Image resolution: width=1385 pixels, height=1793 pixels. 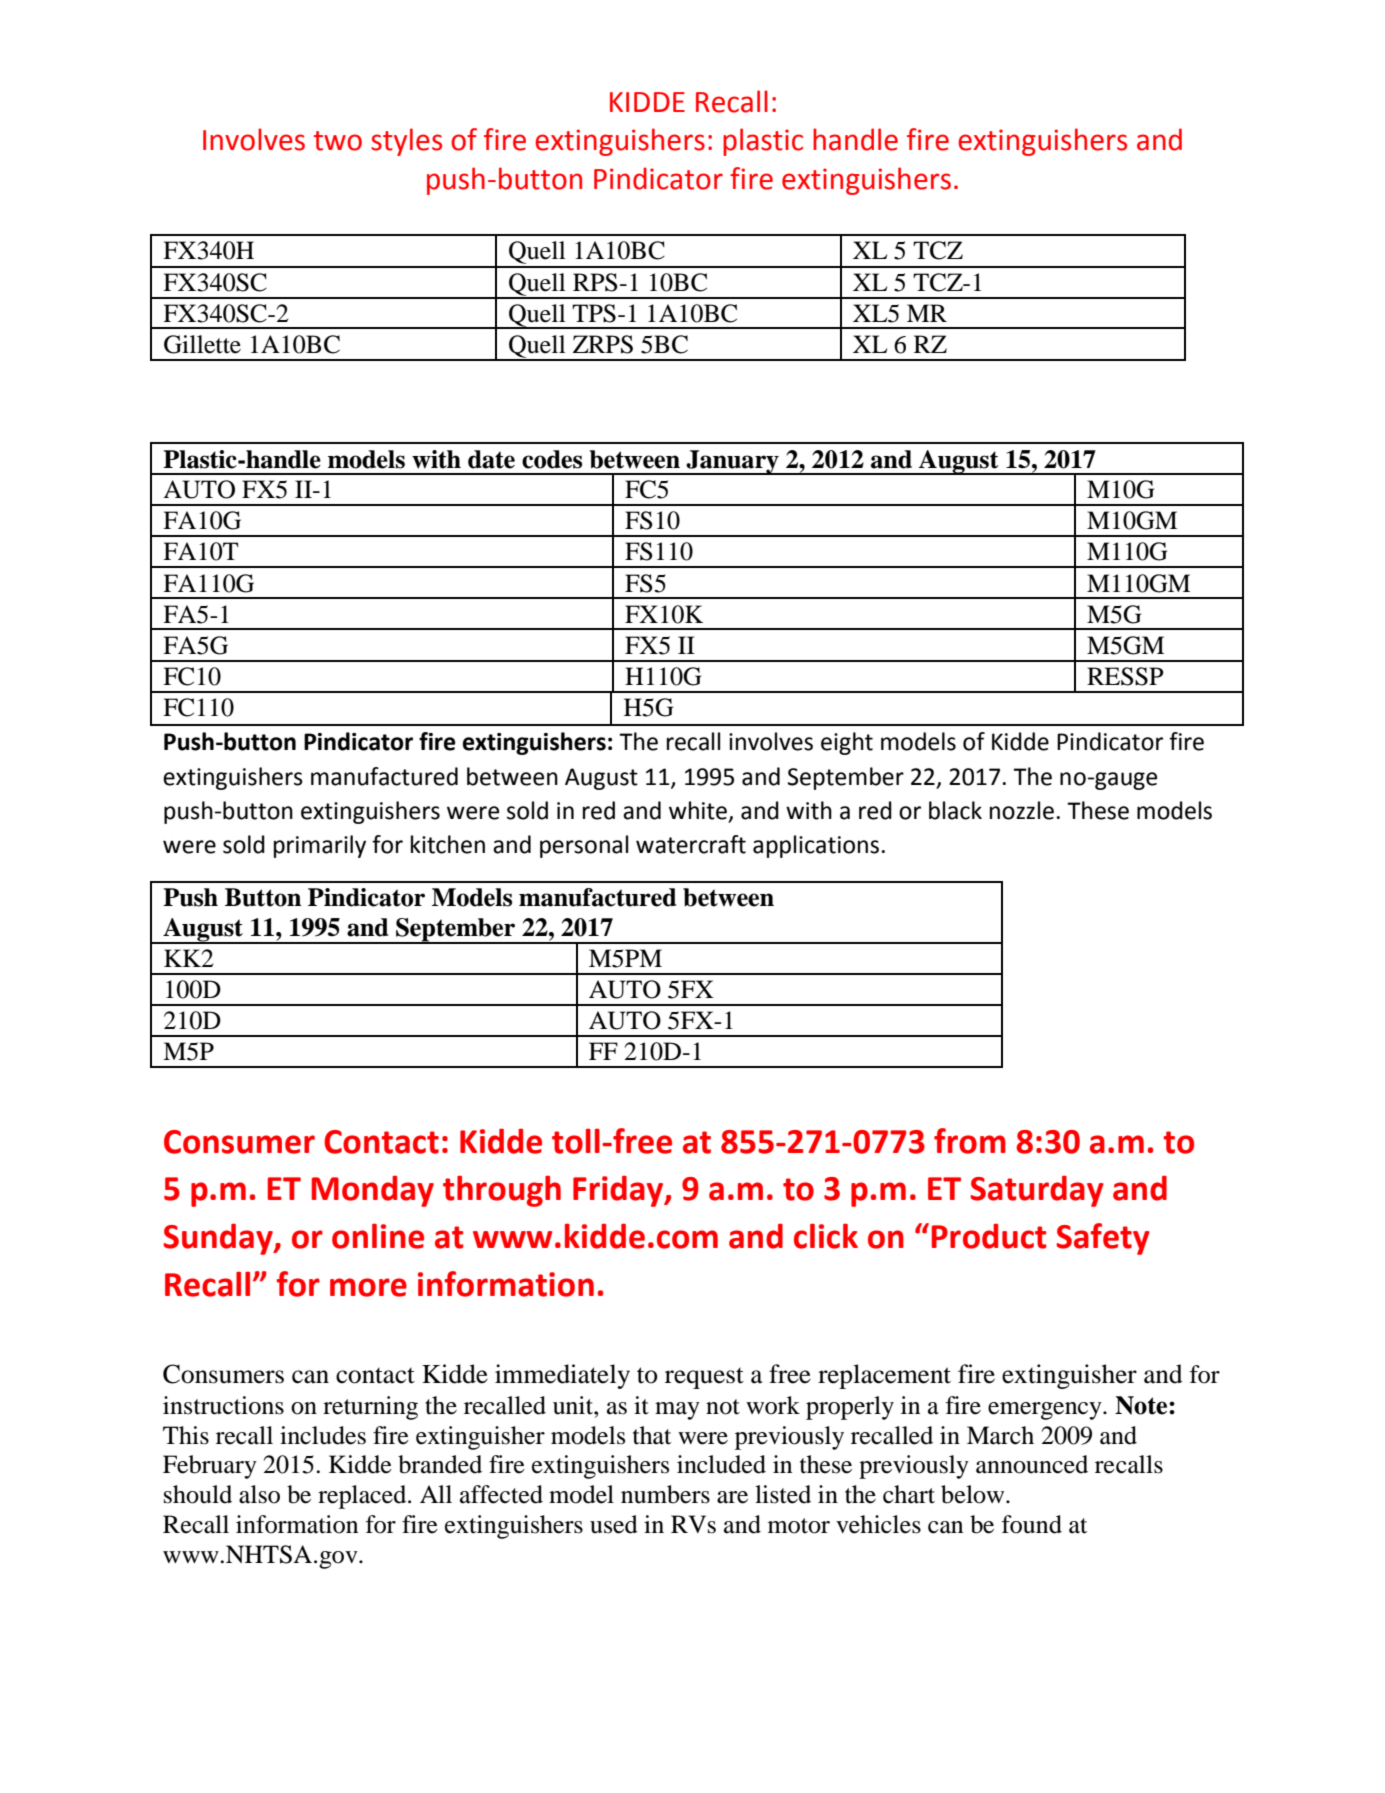 What do you see at coordinates (259, 1494) in the screenshot?
I see `also` at bounding box center [259, 1494].
